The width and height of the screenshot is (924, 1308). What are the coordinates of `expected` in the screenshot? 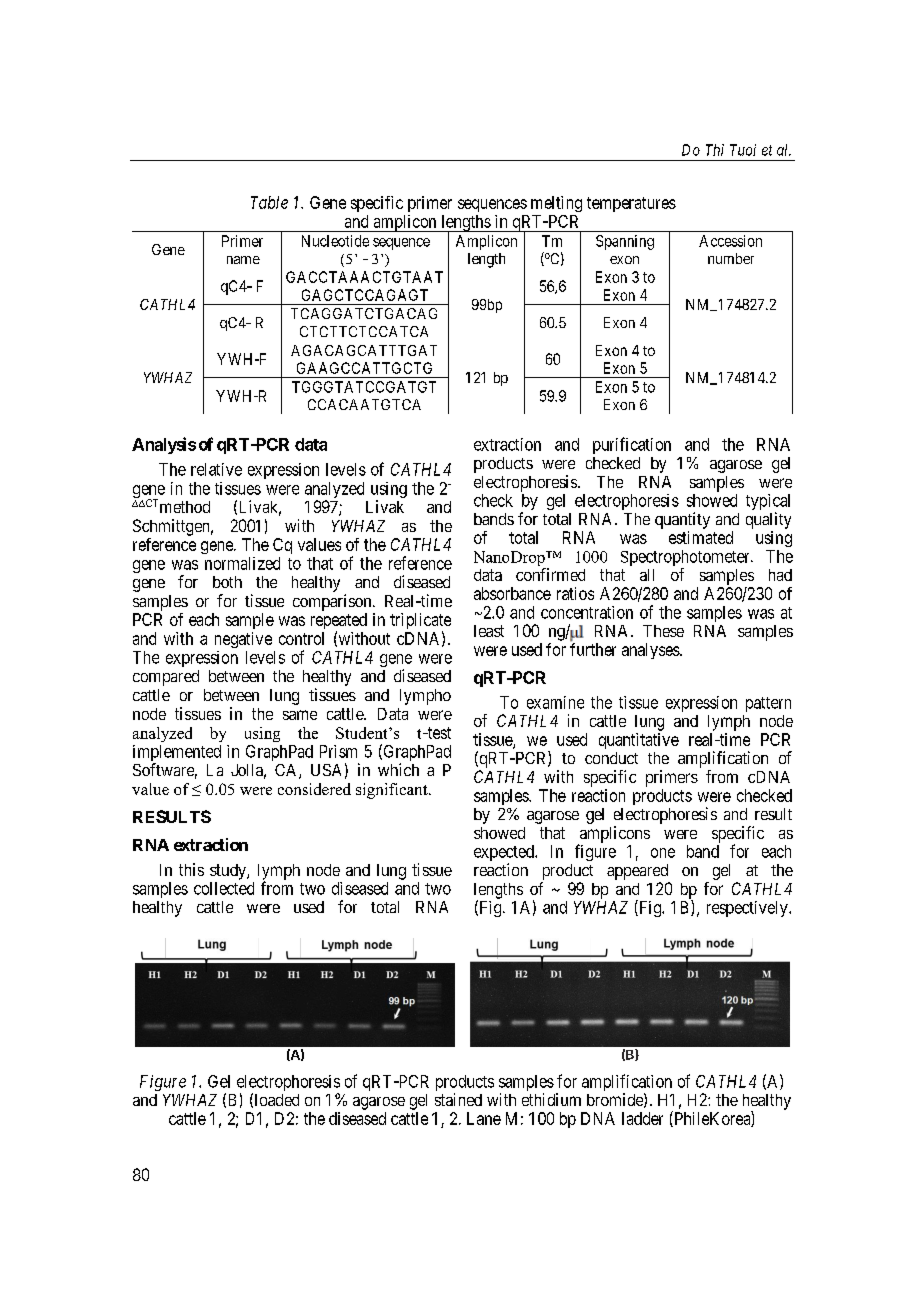 It's located at (505, 854).
